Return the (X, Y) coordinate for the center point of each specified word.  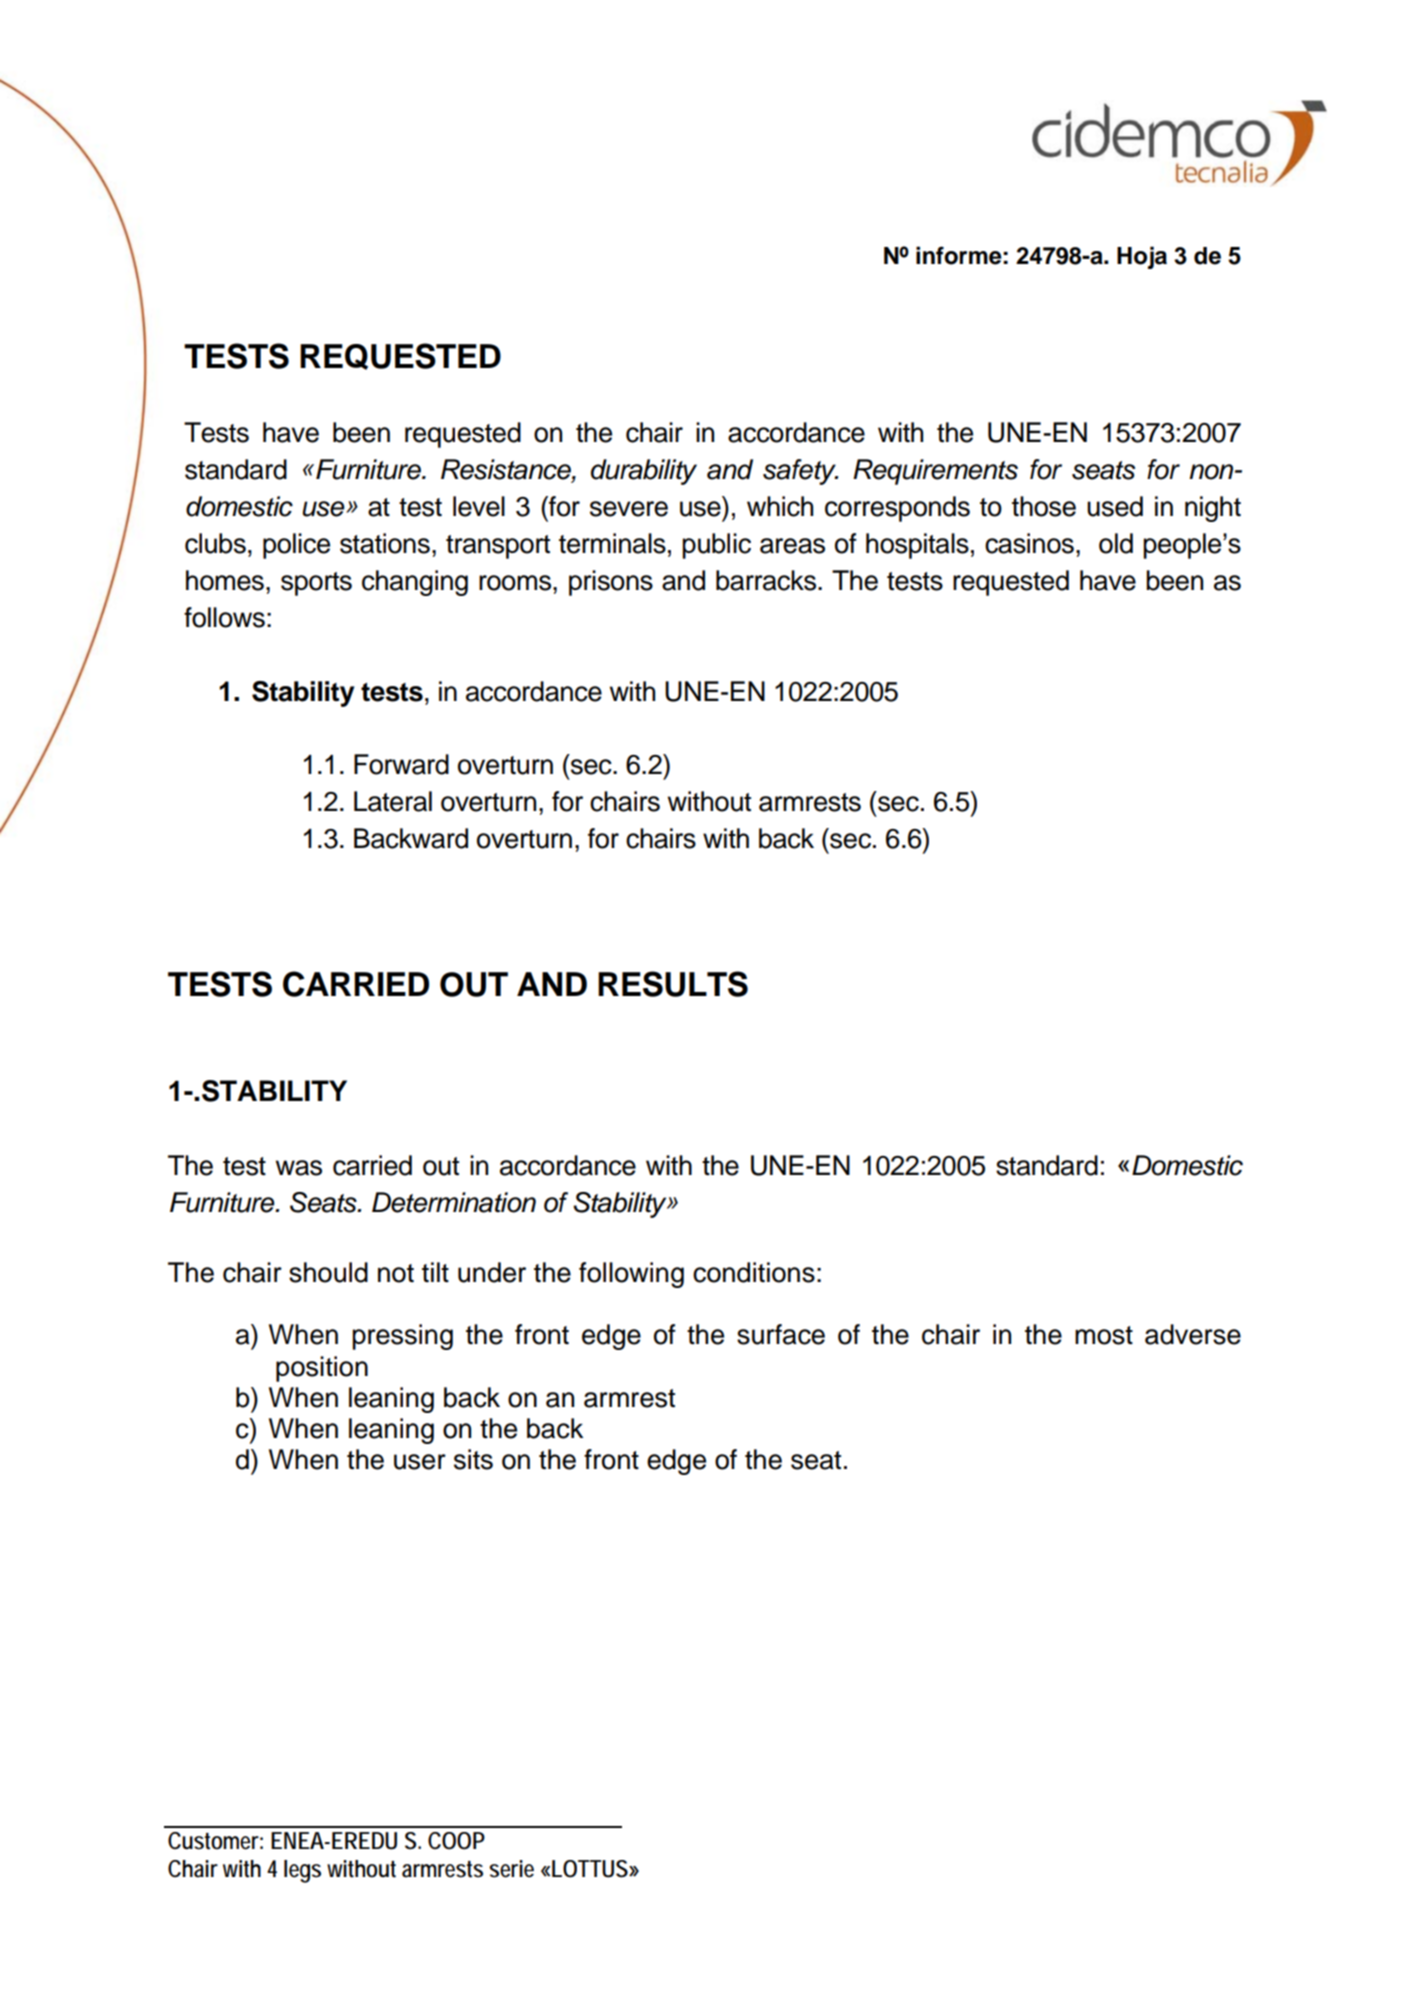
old (1116, 543)
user (420, 1462)
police (296, 546)
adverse (1193, 1334)
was (299, 1168)
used (1115, 506)
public (716, 546)
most (1104, 1335)
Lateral (393, 801)
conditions (754, 1272)
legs (302, 1871)
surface (781, 1334)
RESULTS (673, 984)
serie (511, 1869)
